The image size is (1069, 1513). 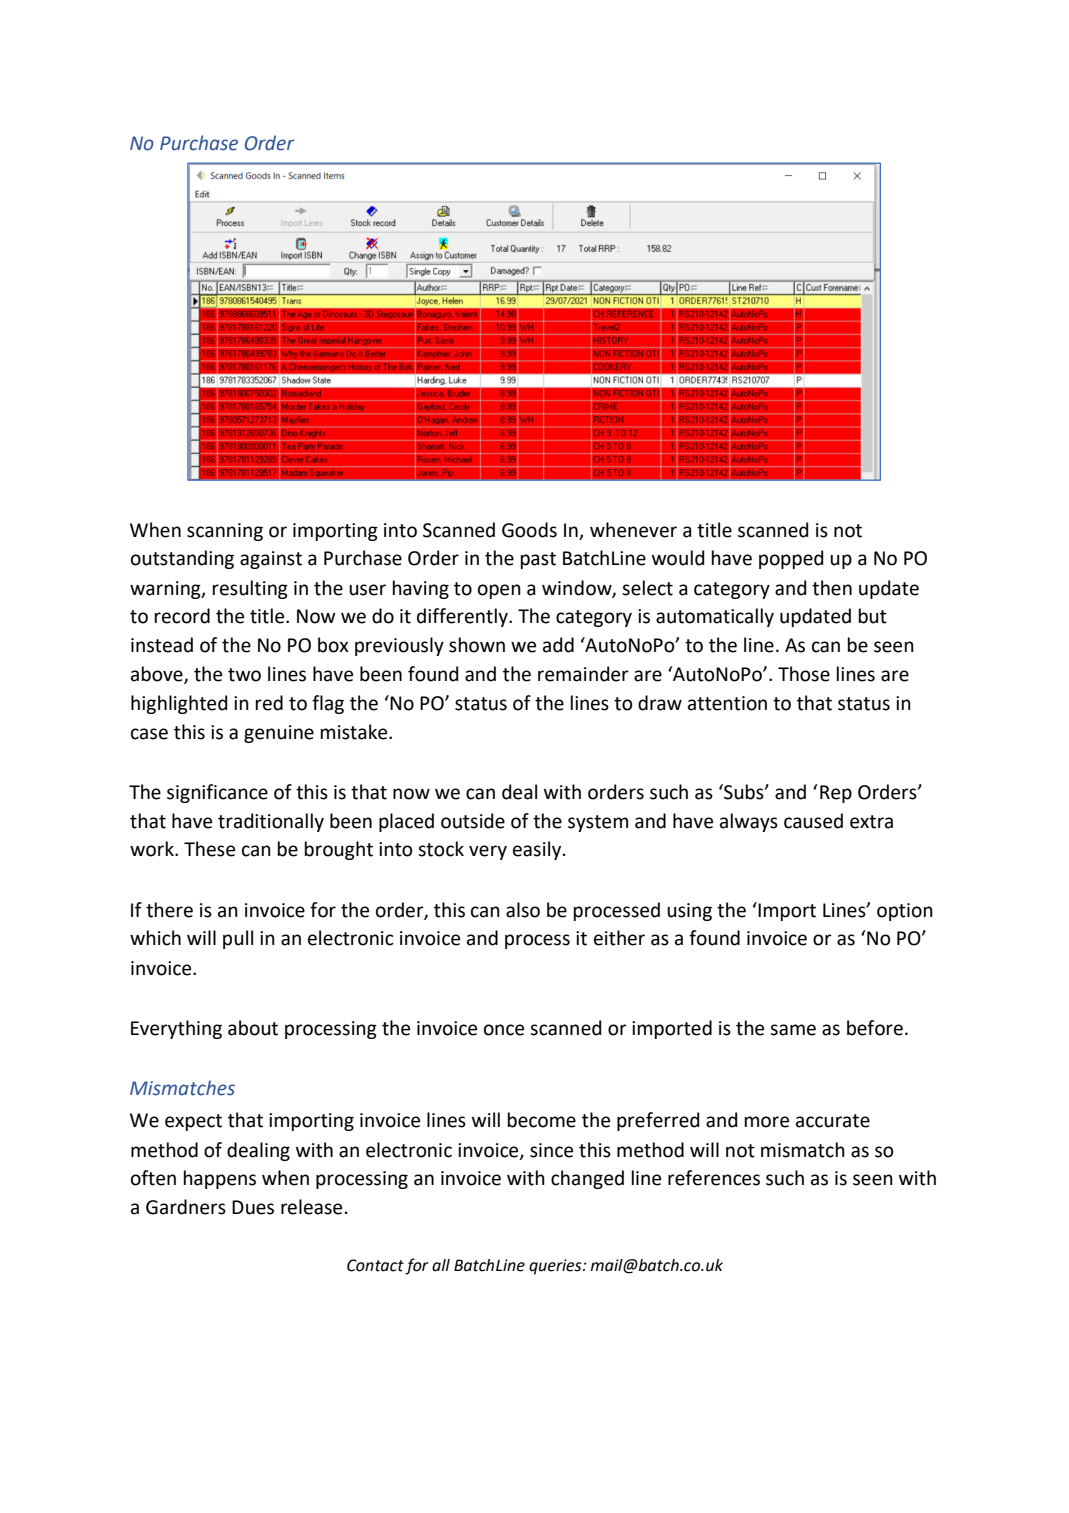 I want to click on Rep, so click(x=836, y=794).
